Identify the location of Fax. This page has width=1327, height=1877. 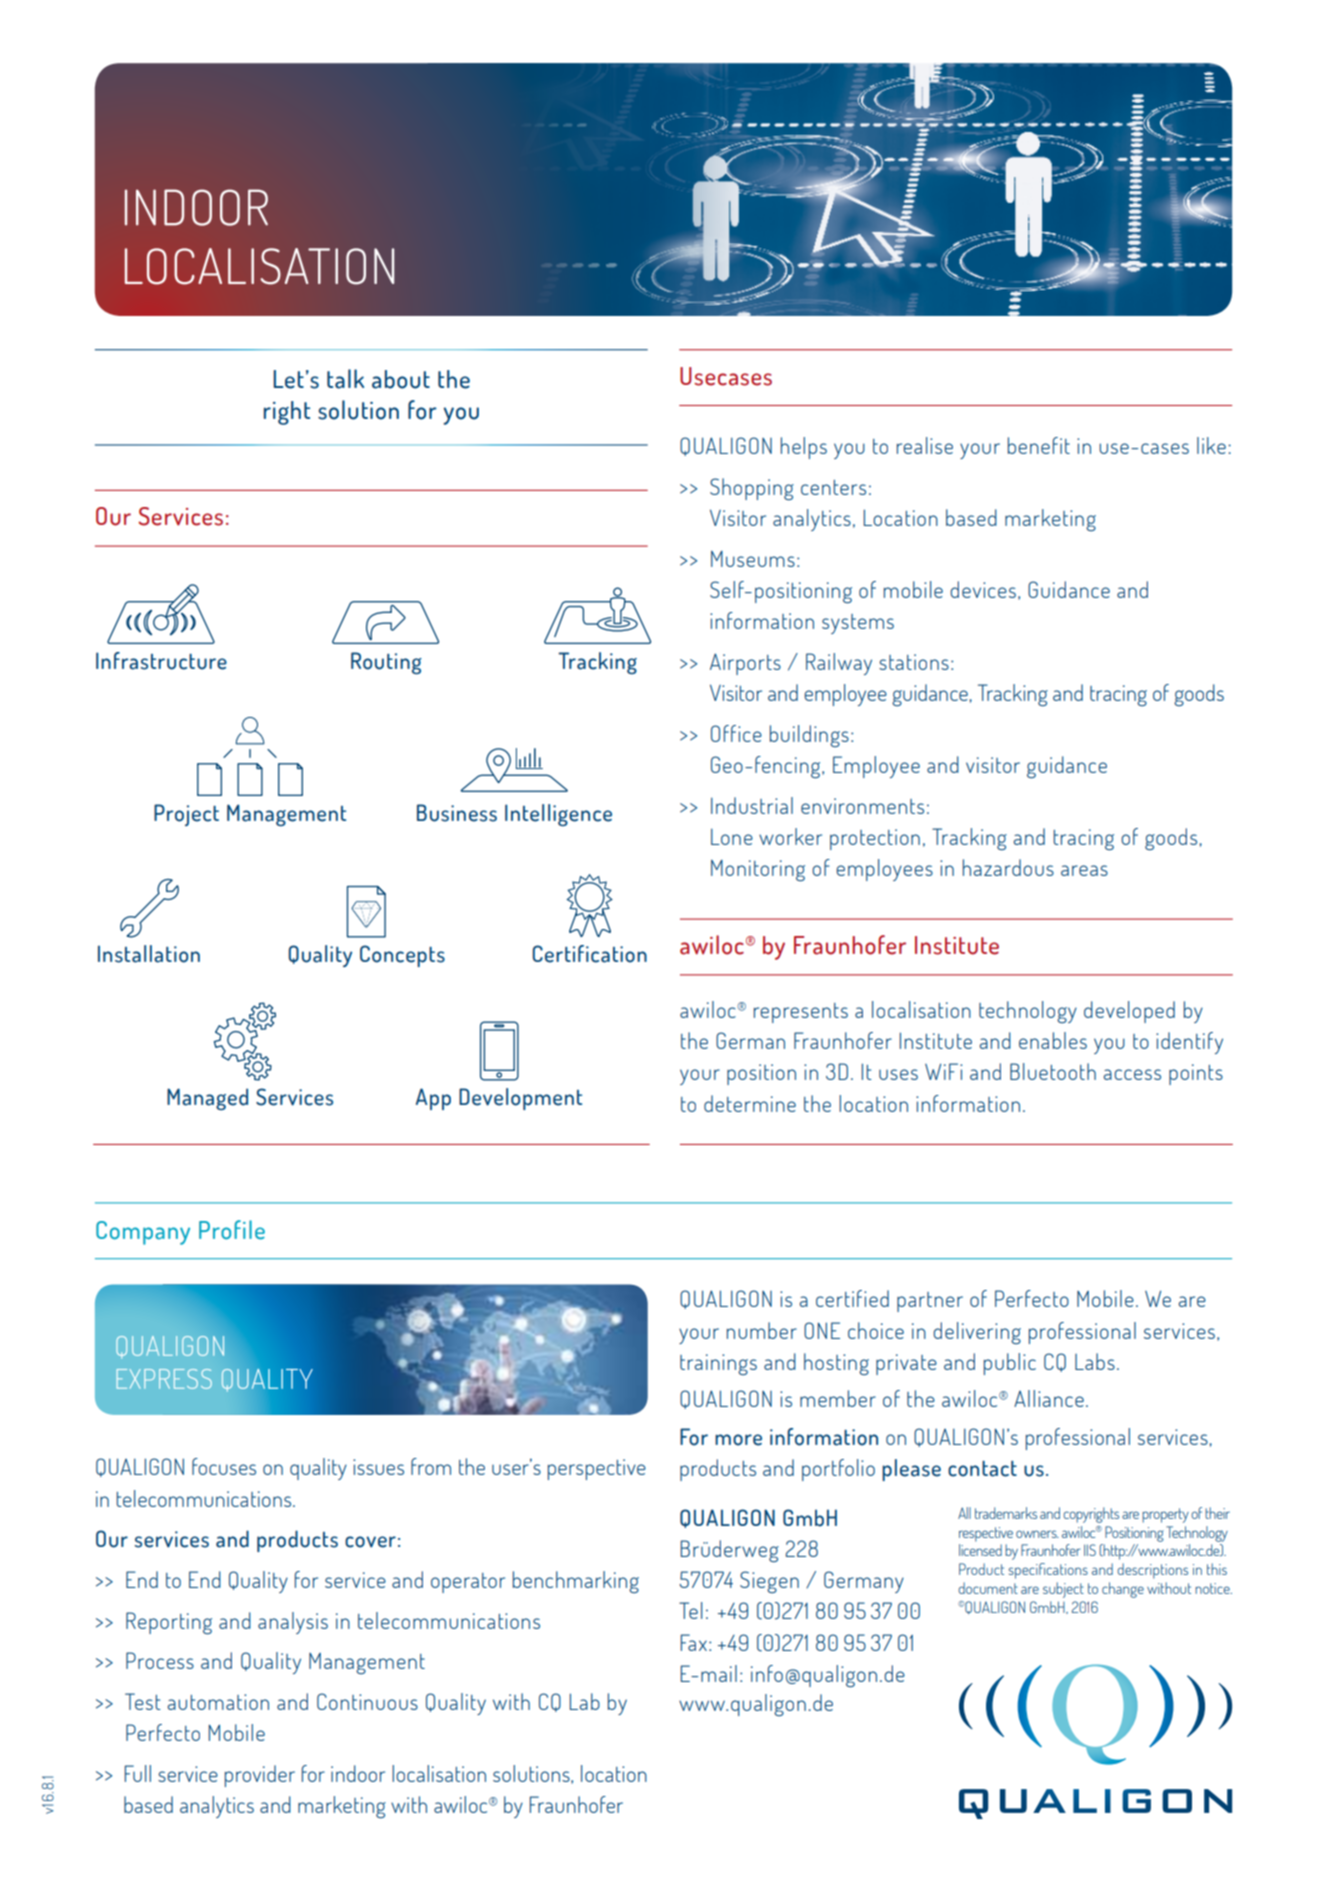
(693, 1642).
